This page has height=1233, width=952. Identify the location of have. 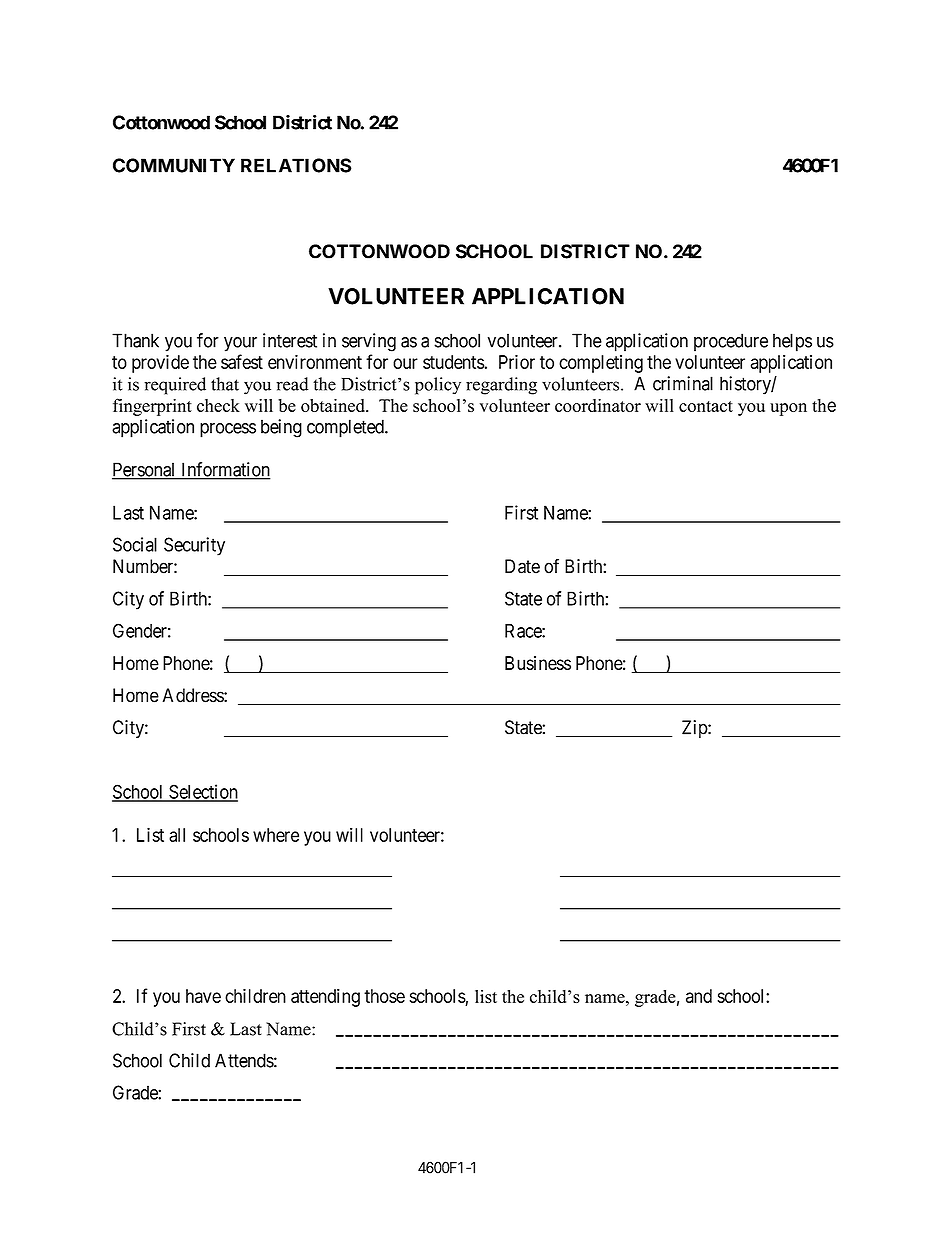
(203, 996).
